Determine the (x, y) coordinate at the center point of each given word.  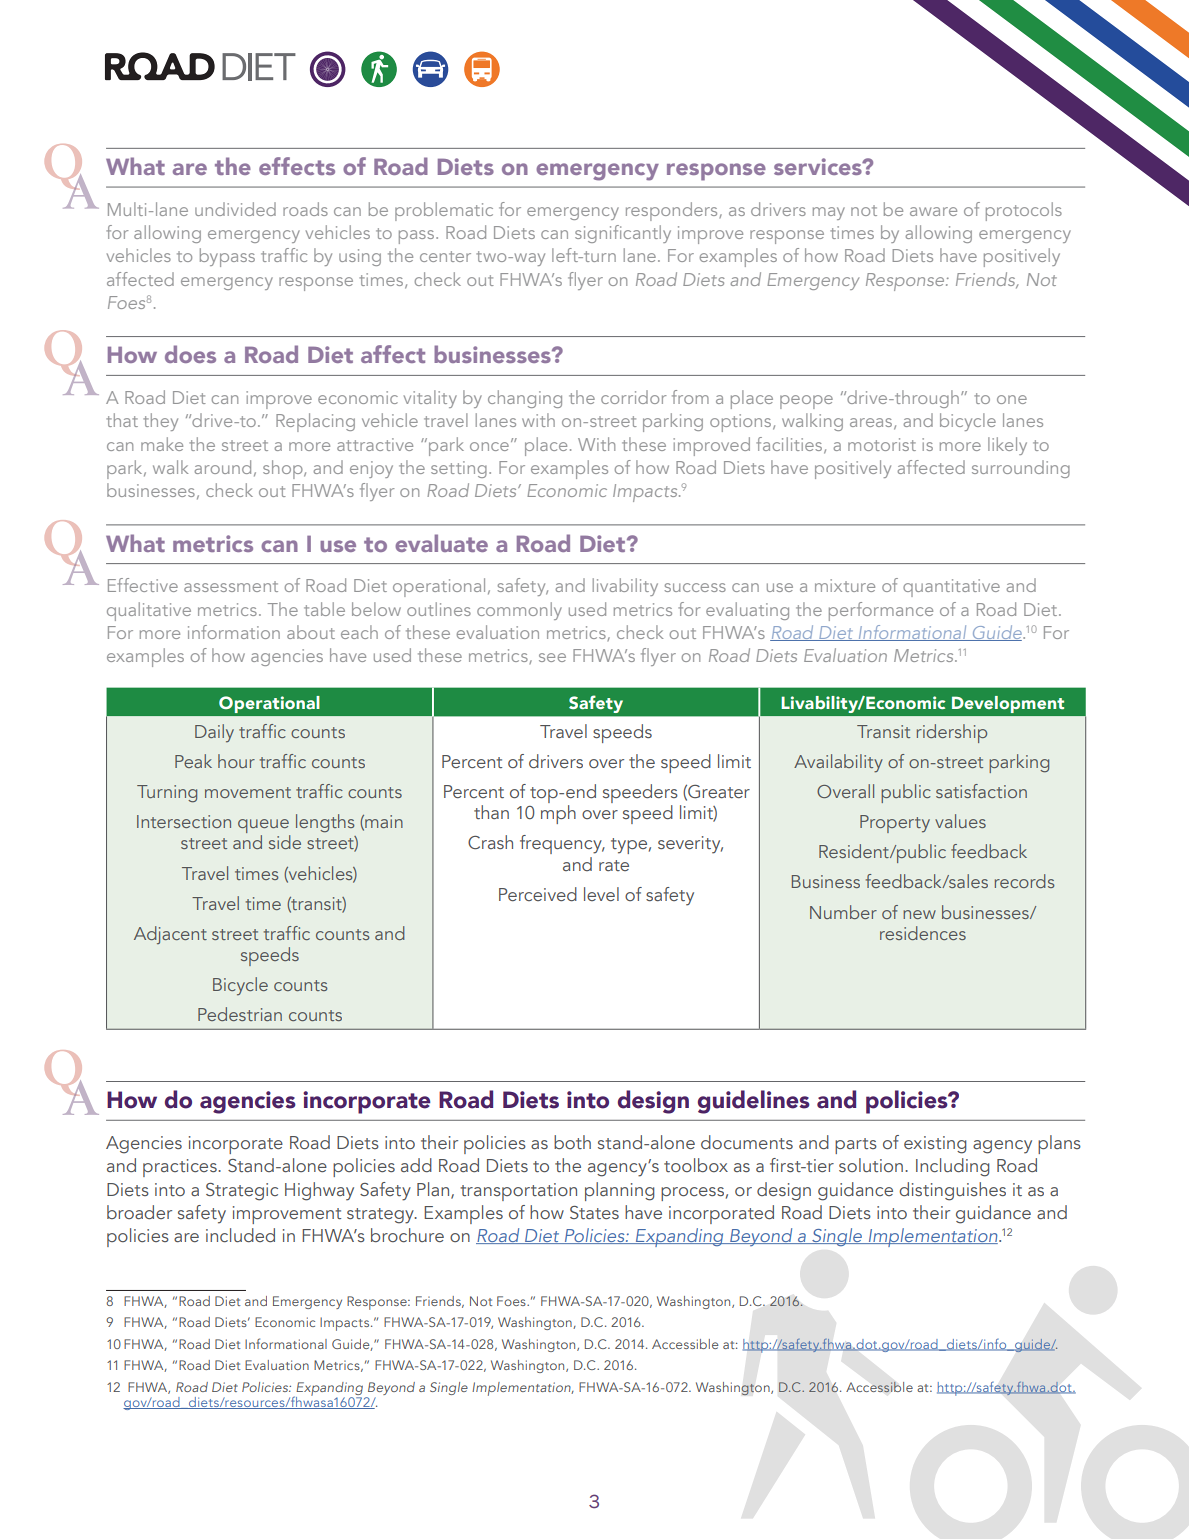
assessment (231, 586)
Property (895, 824)
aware (933, 211)
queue (264, 827)
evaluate (441, 543)
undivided (235, 209)
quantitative (951, 588)
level (601, 894)
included (240, 1235)
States (594, 1212)
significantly (623, 234)
